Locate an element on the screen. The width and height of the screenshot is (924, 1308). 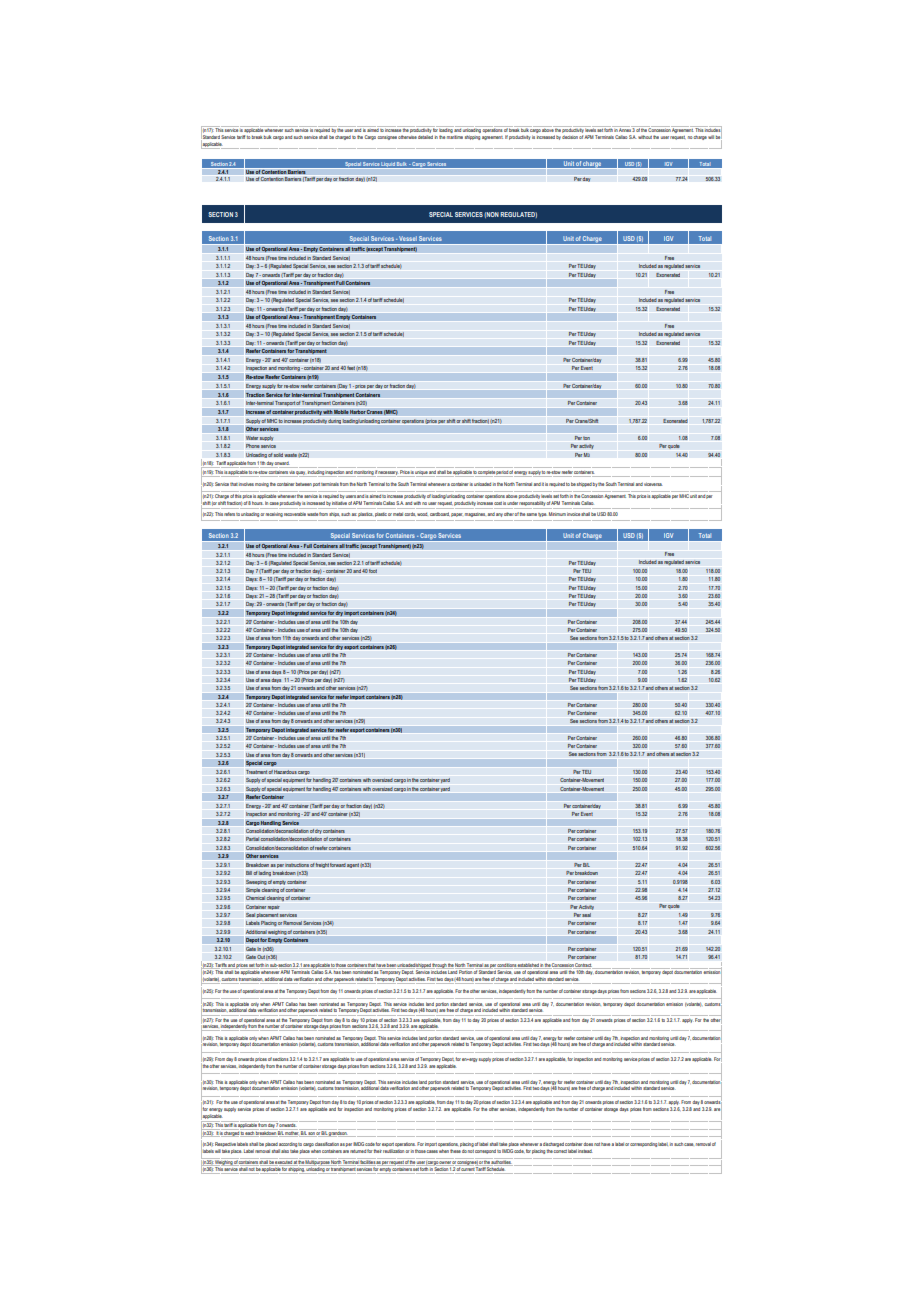
type is located at coordinates (542, 514).
